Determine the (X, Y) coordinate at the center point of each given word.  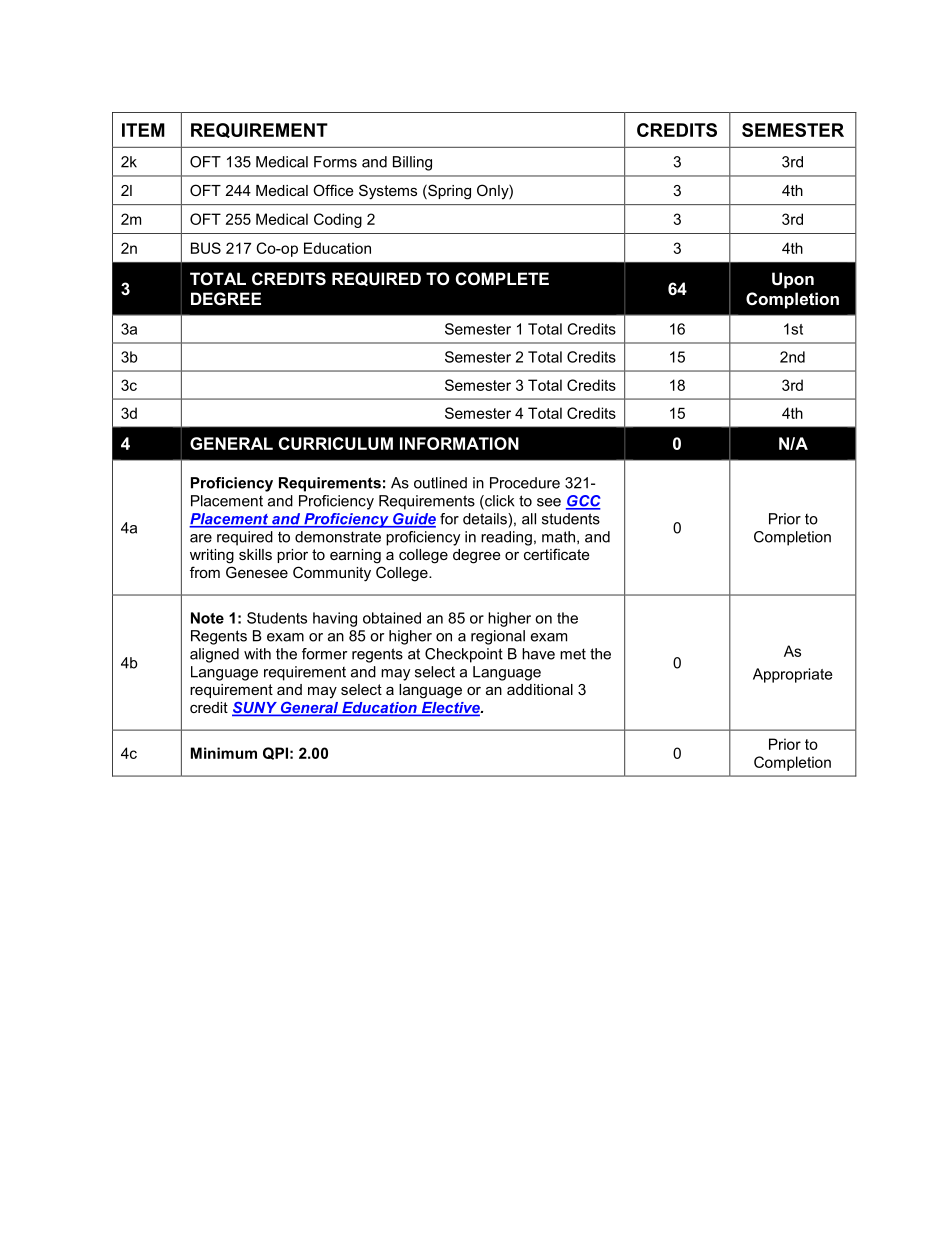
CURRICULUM (336, 443)
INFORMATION (459, 443)
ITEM (143, 130)
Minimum (224, 753)
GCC (583, 502)
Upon (793, 280)
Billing (412, 163)
